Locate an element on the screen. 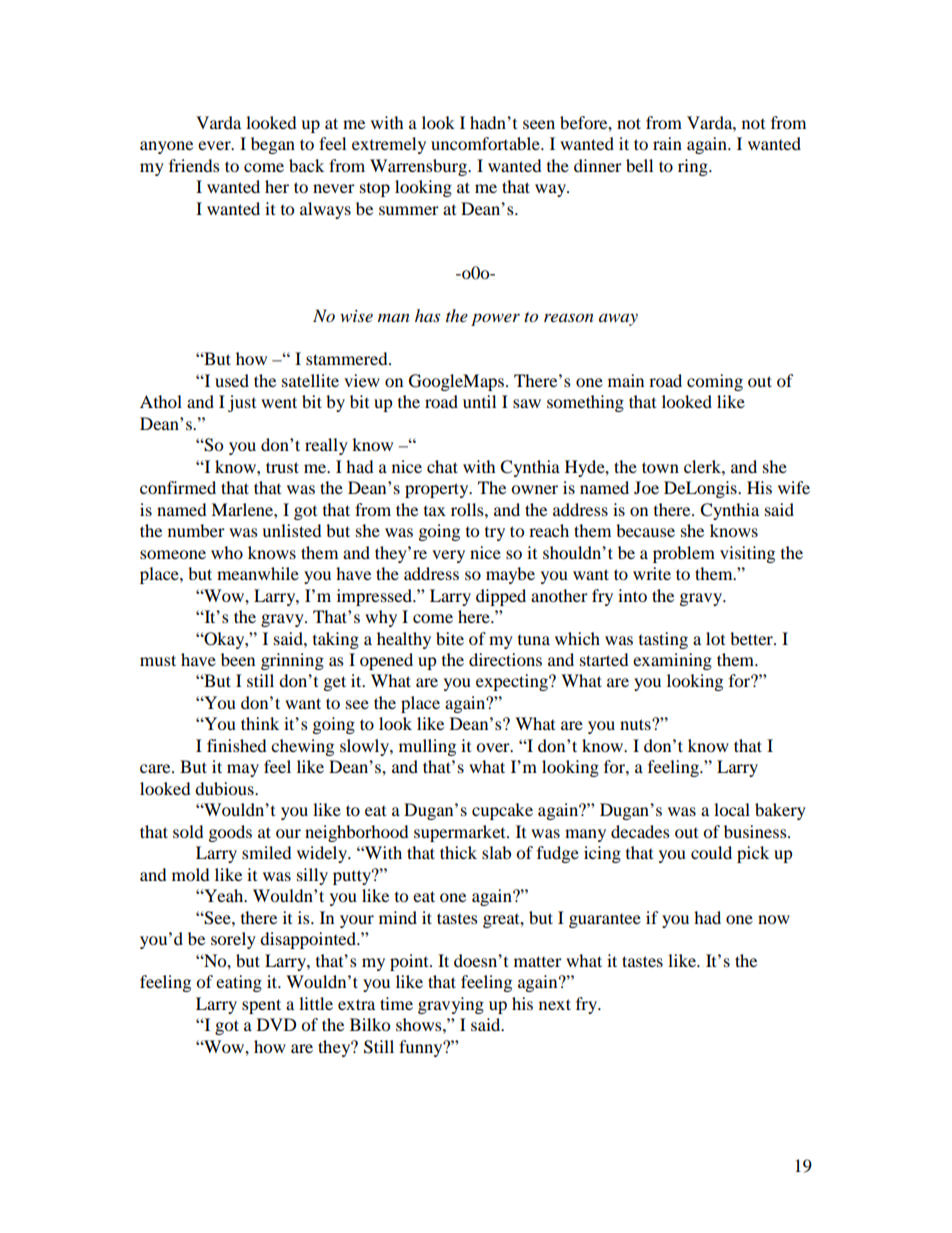 This screenshot has width=952, height=1233. began is located at coordinates (273, 145).
